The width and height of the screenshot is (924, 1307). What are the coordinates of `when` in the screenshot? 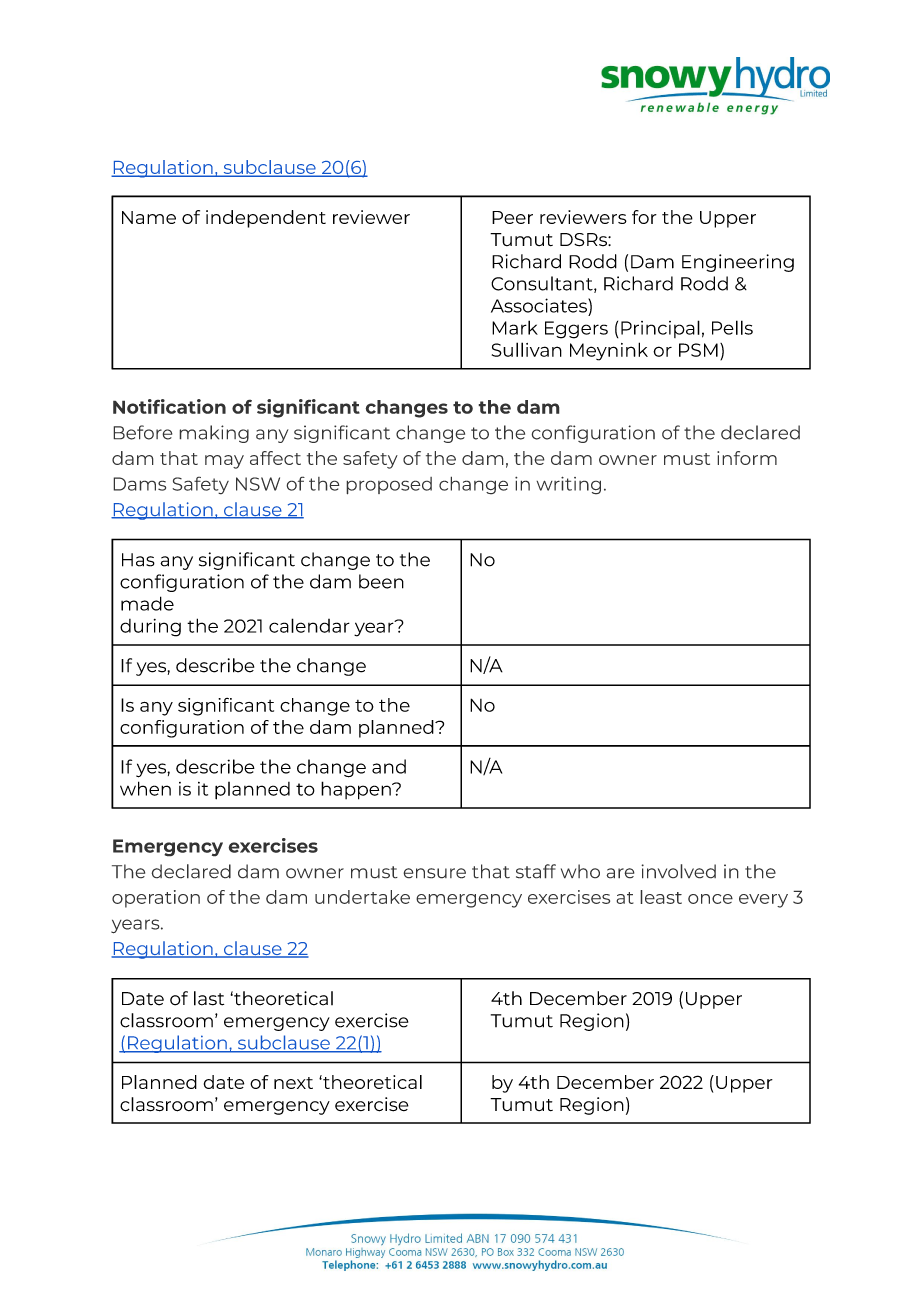 It's located at (145, 788).
